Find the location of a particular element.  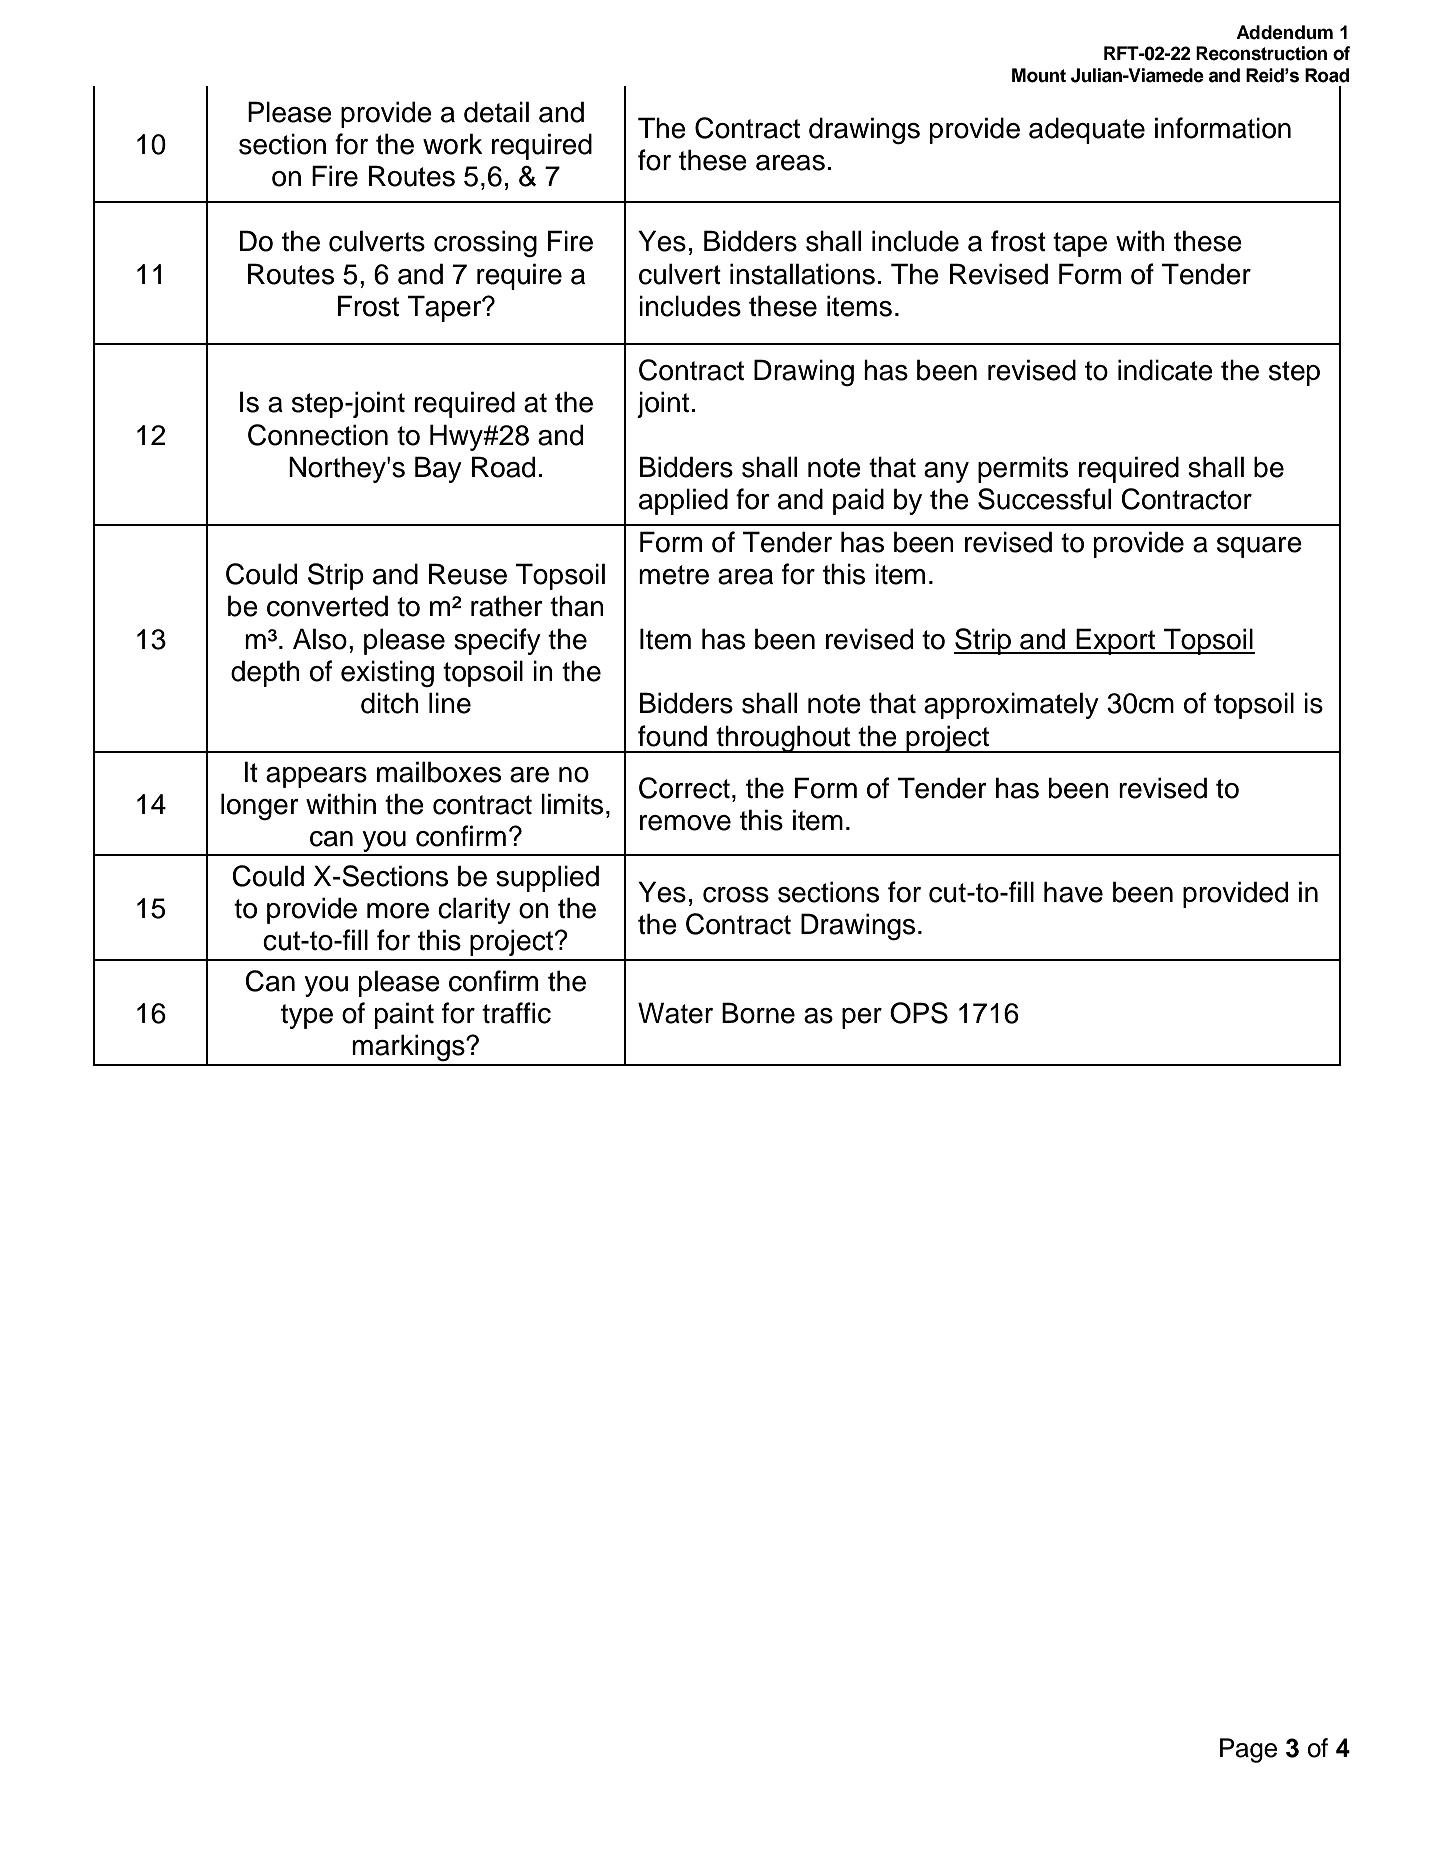

type is located at coordinates (307, 1016).
